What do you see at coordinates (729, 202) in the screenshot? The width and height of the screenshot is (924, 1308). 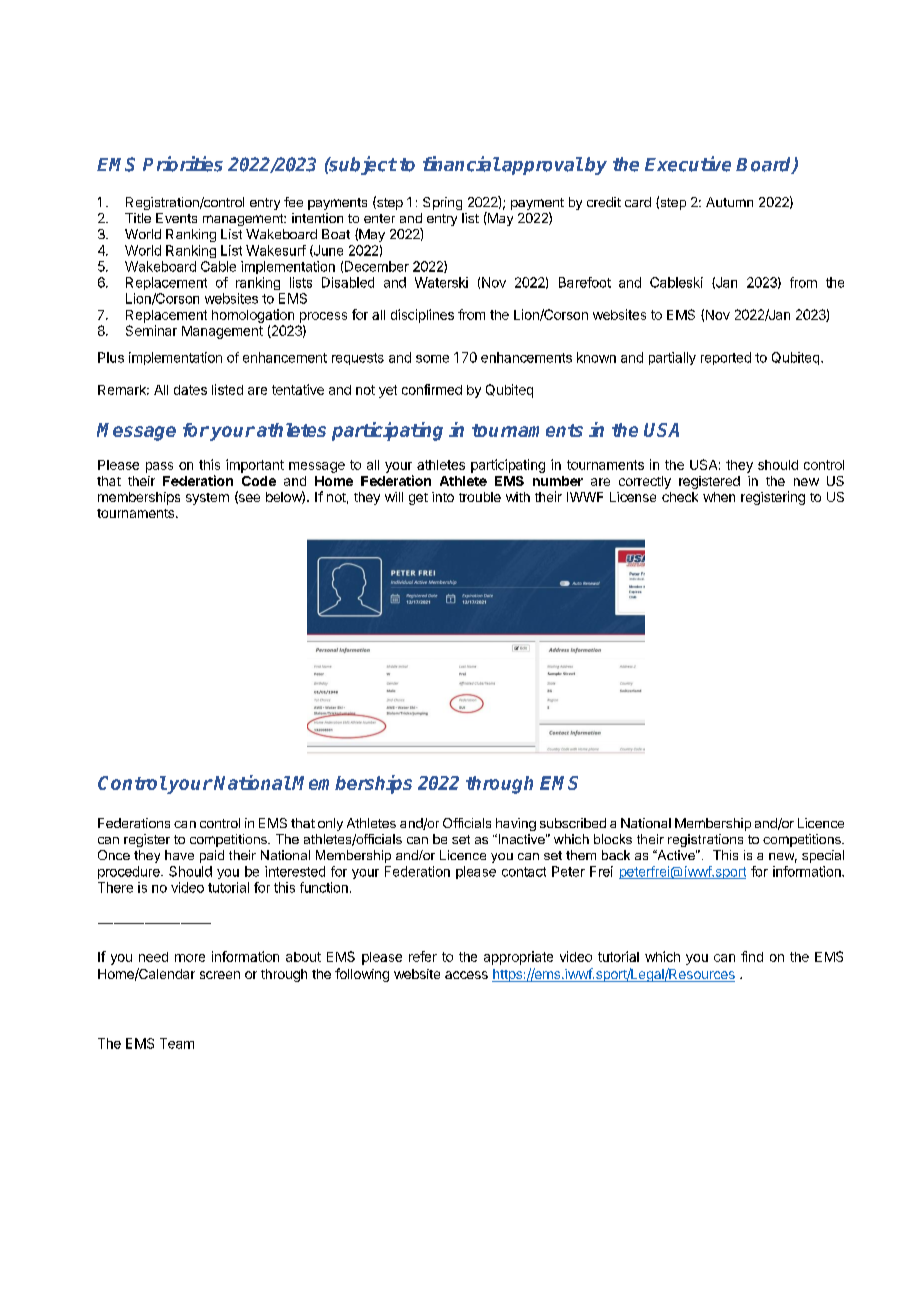 I see `Autumn` at bounding box center [729, 202].
